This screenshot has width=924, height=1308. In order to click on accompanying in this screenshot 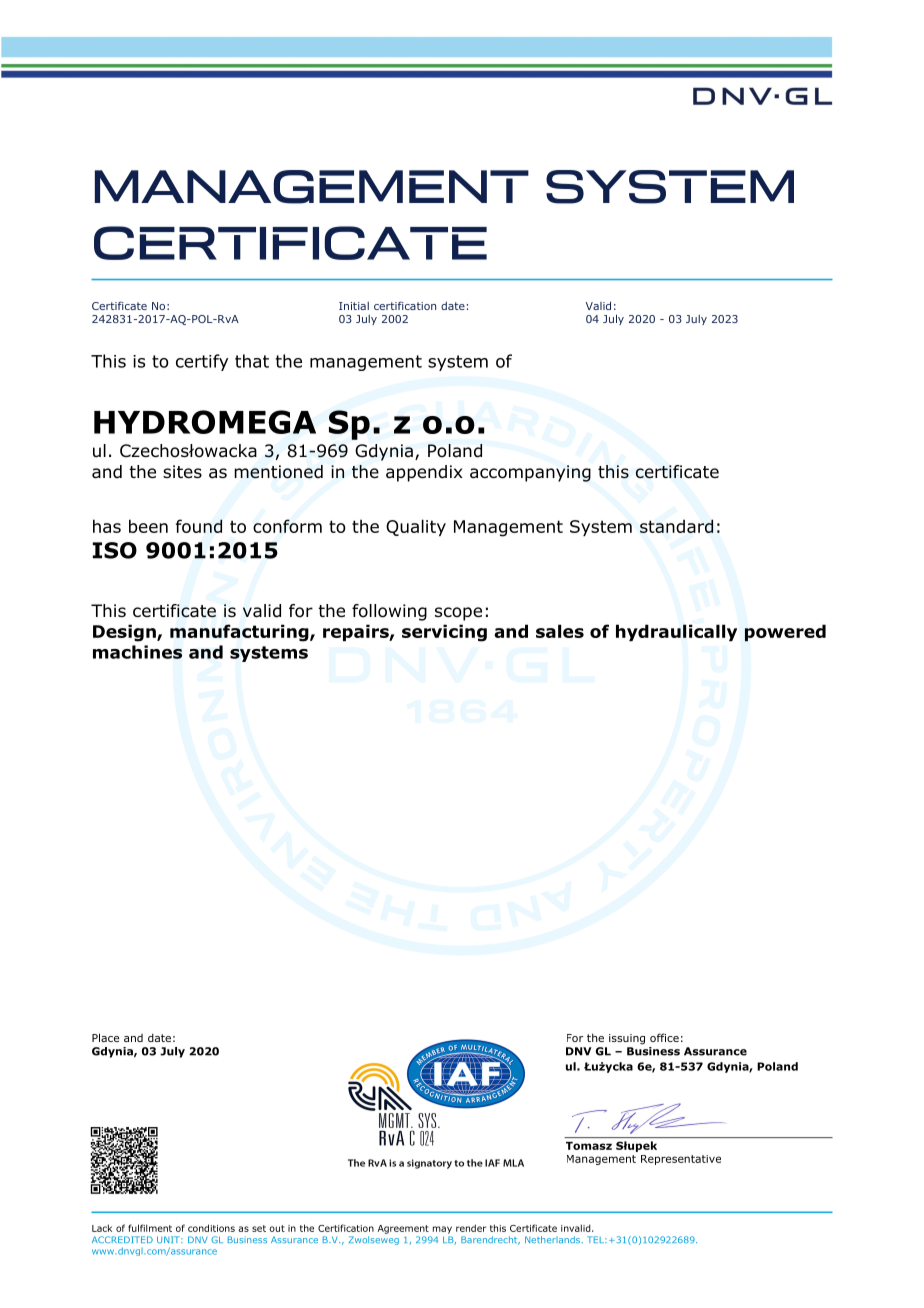, I will do `click(530, 473)`.
